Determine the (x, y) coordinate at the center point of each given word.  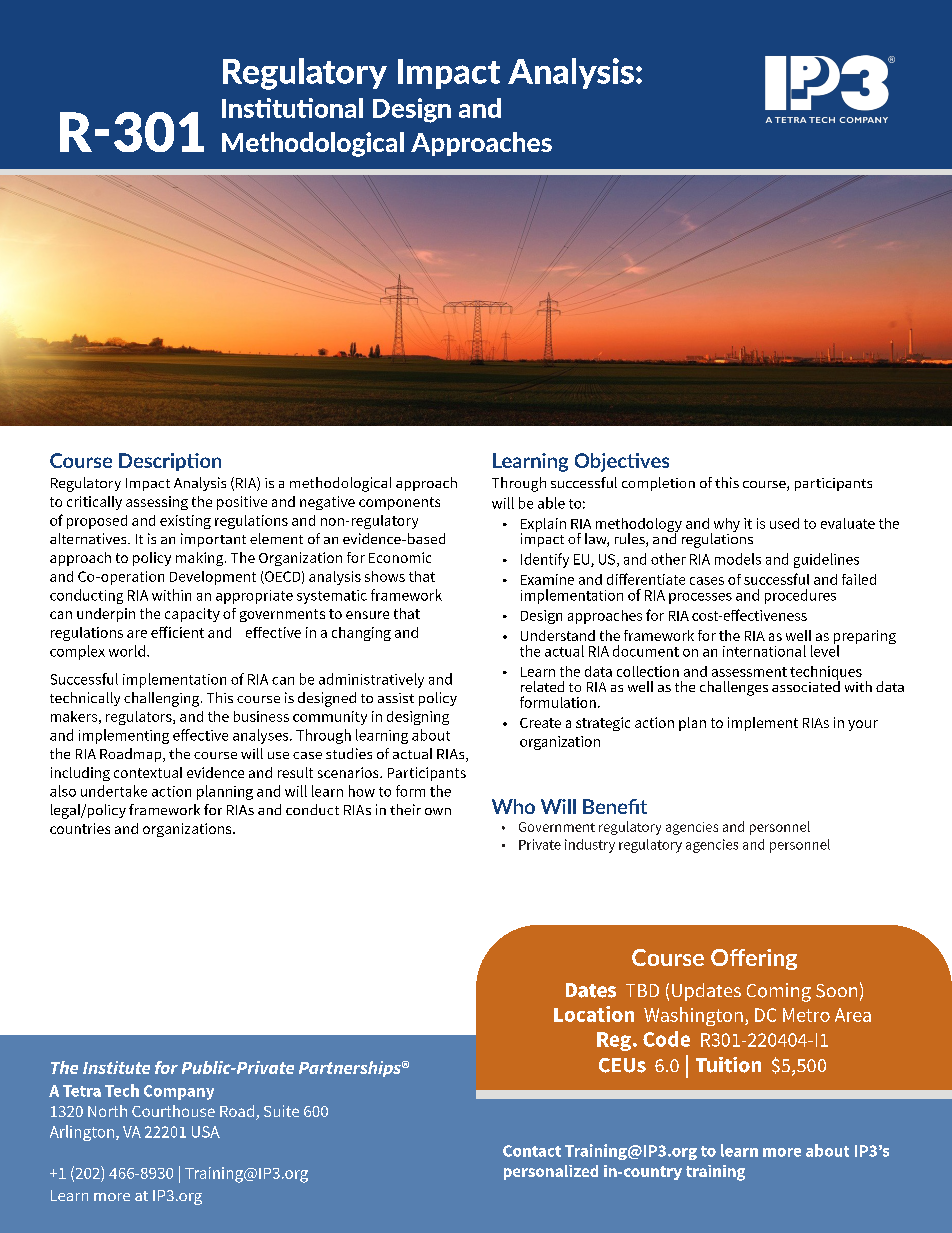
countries (80, 828)
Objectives (622, 462)
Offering (754, 959)
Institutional (292, 108)
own (438, 811)
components (399, 503)
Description (170, 462)
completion (658, 484)
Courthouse (173, 1111)
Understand (558, 635)
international (764, 651)
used (784, 523)
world (127, 651)
